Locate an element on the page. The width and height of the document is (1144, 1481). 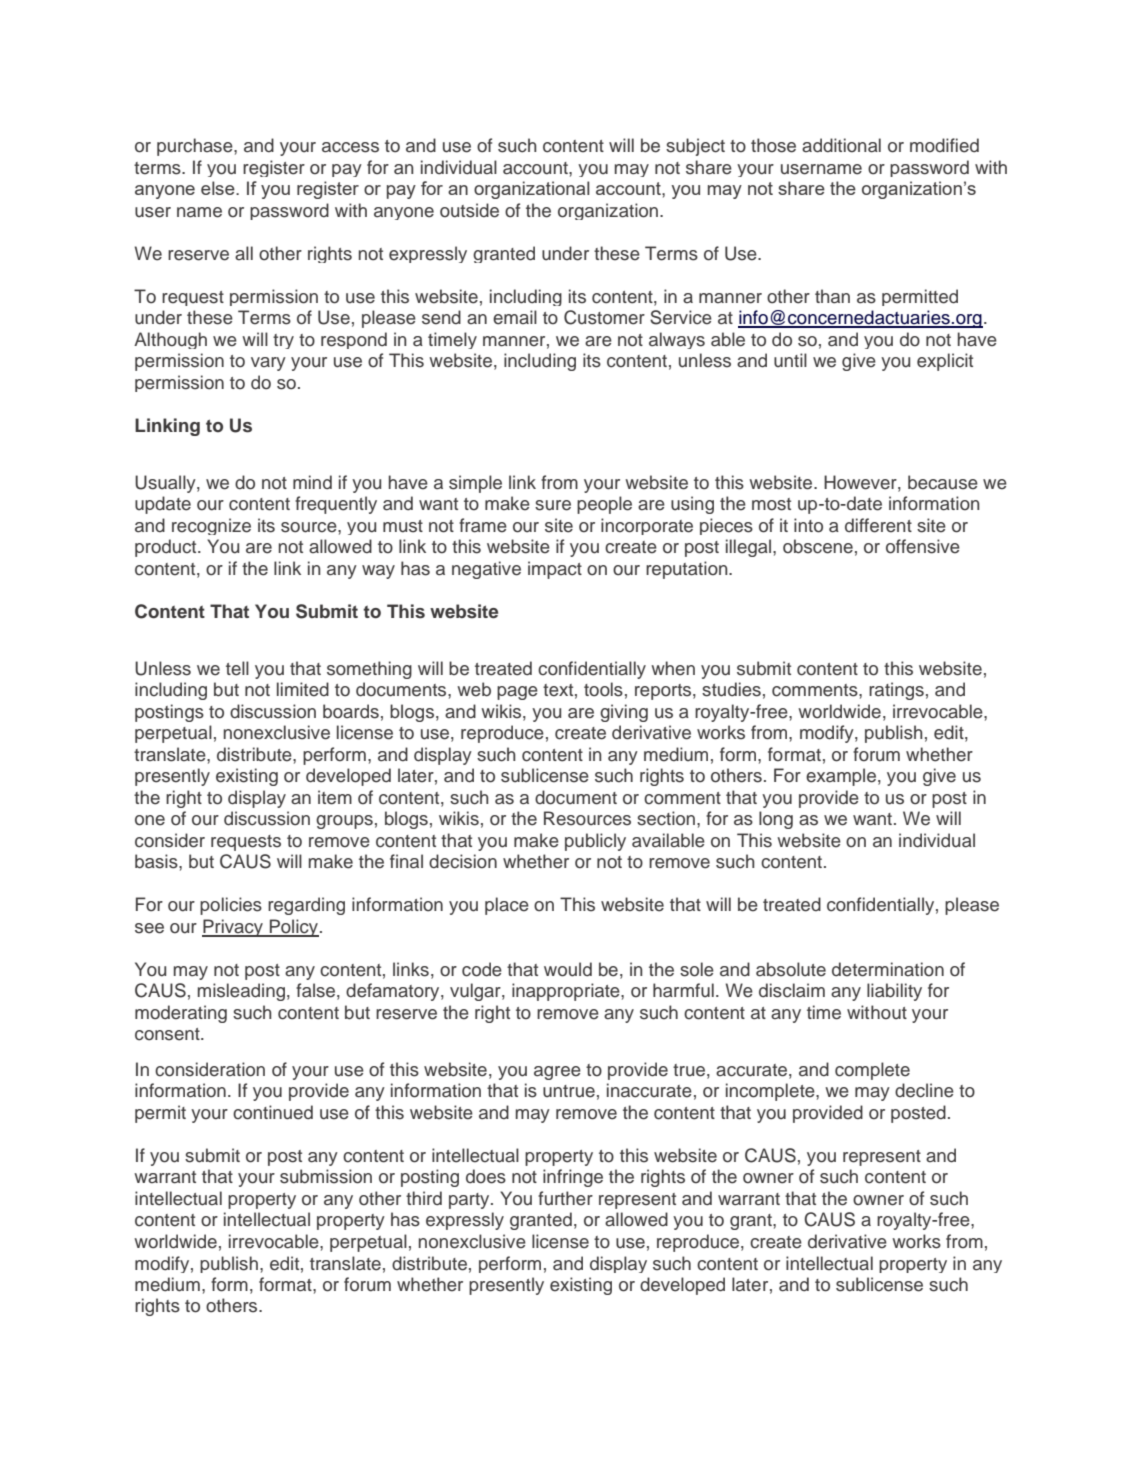
submission is located at coordinates (326, 1176).
